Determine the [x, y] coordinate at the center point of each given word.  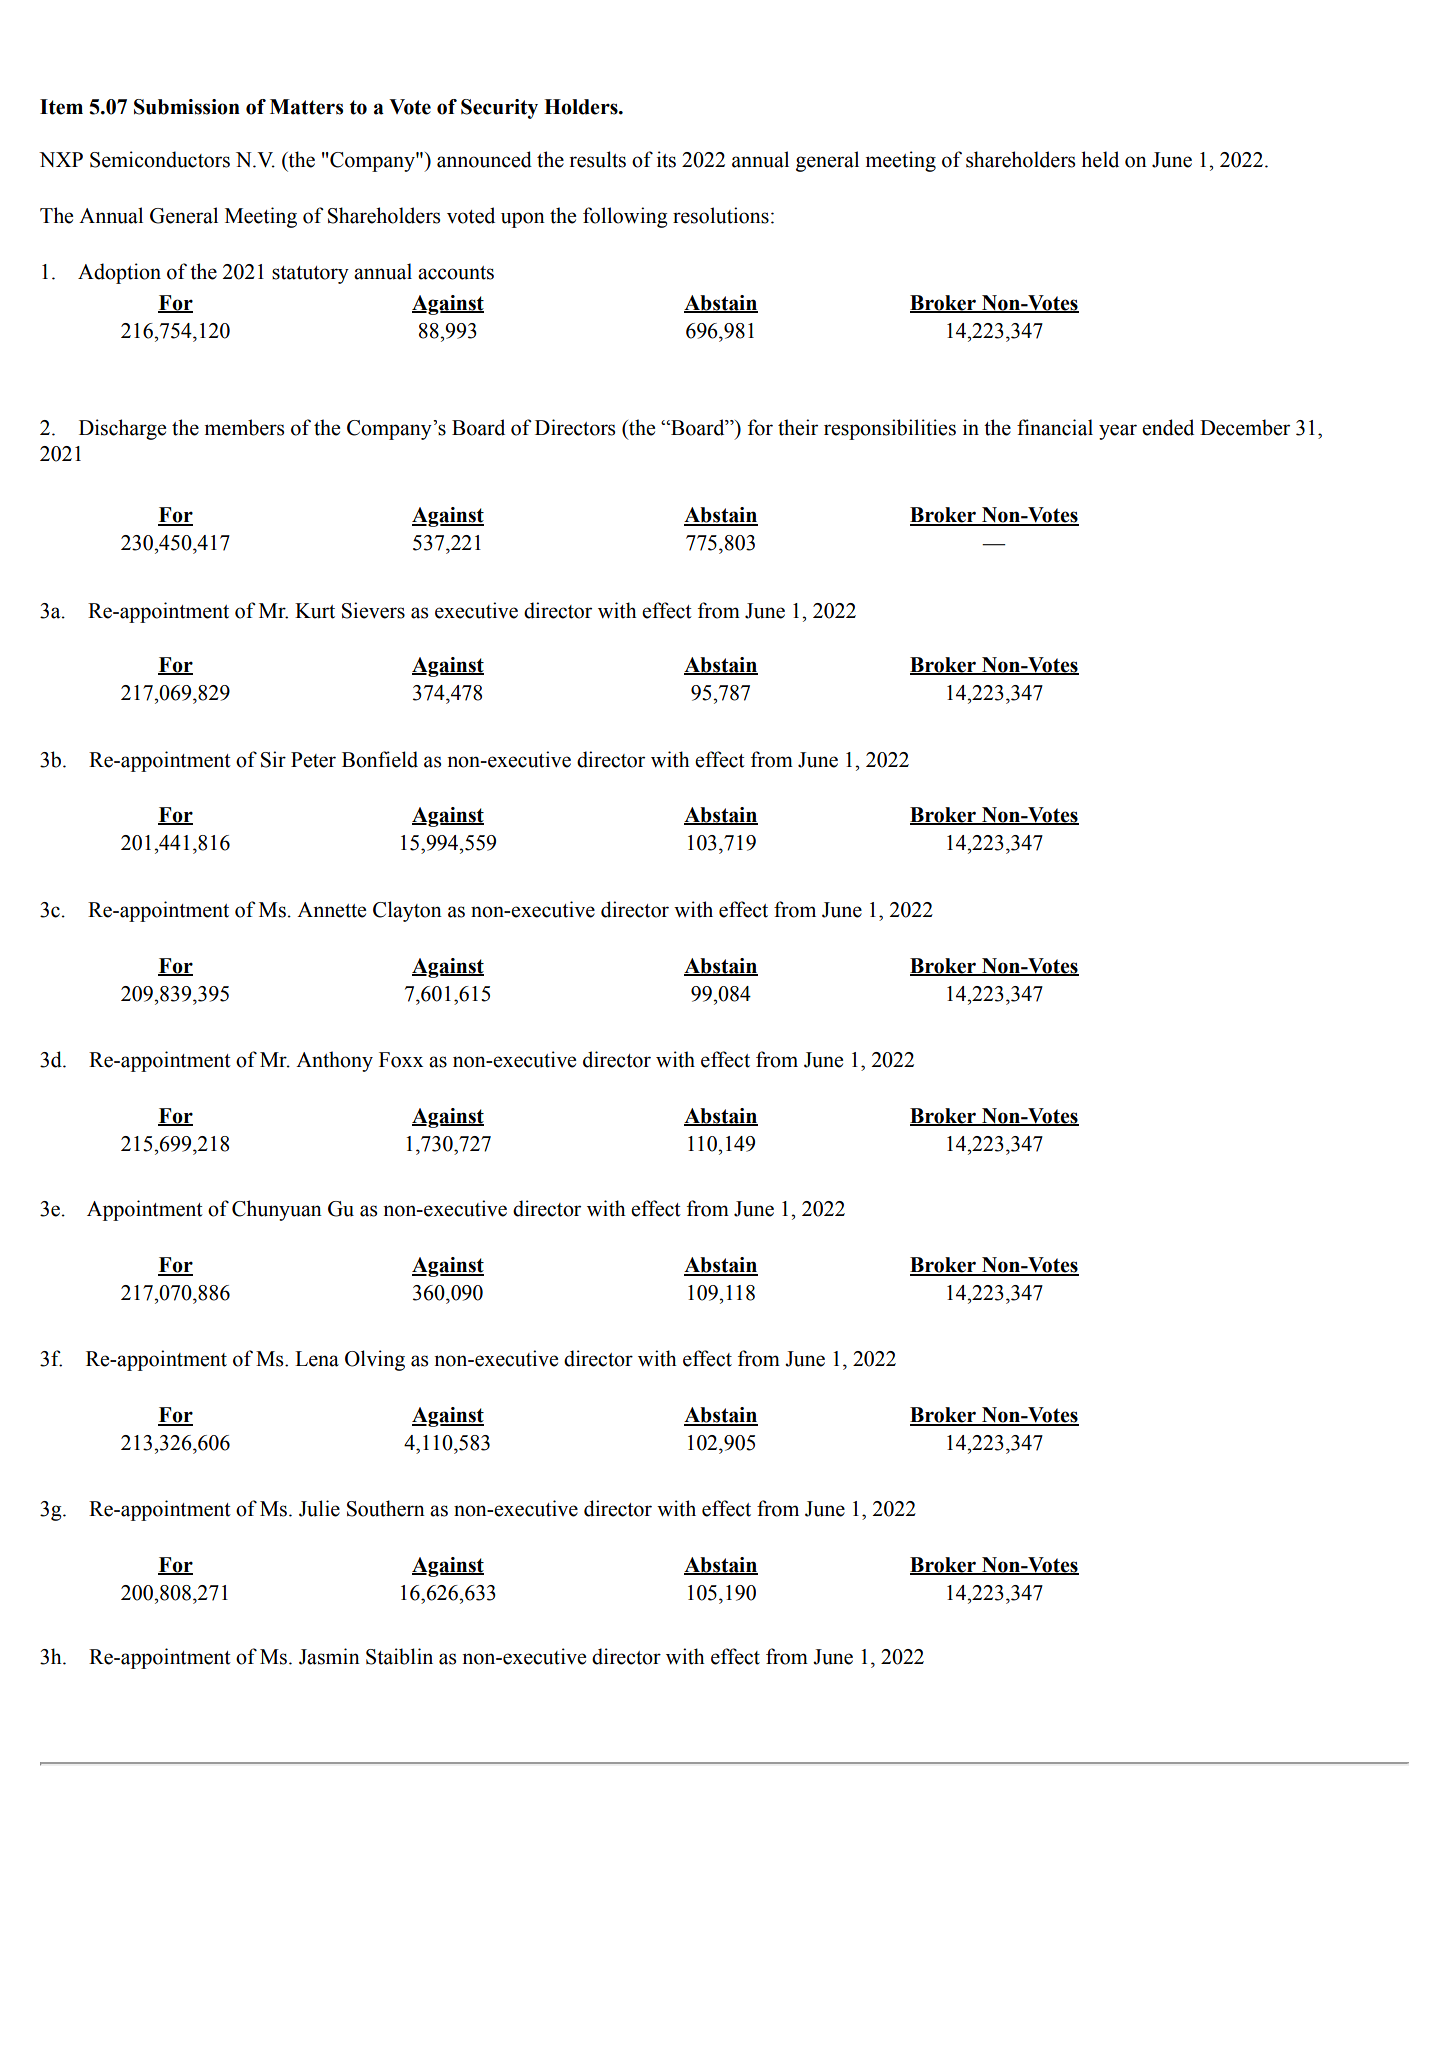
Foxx [401, 1060]
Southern [386, 1508]
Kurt [315, 611]
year [1118, 432]
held [1100, 159]
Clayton [407, 911]
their [798, 427]
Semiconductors [160, 159]
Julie [319, 1508]
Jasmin [329, 1656]
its [666, 159]
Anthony [334, 1061]
